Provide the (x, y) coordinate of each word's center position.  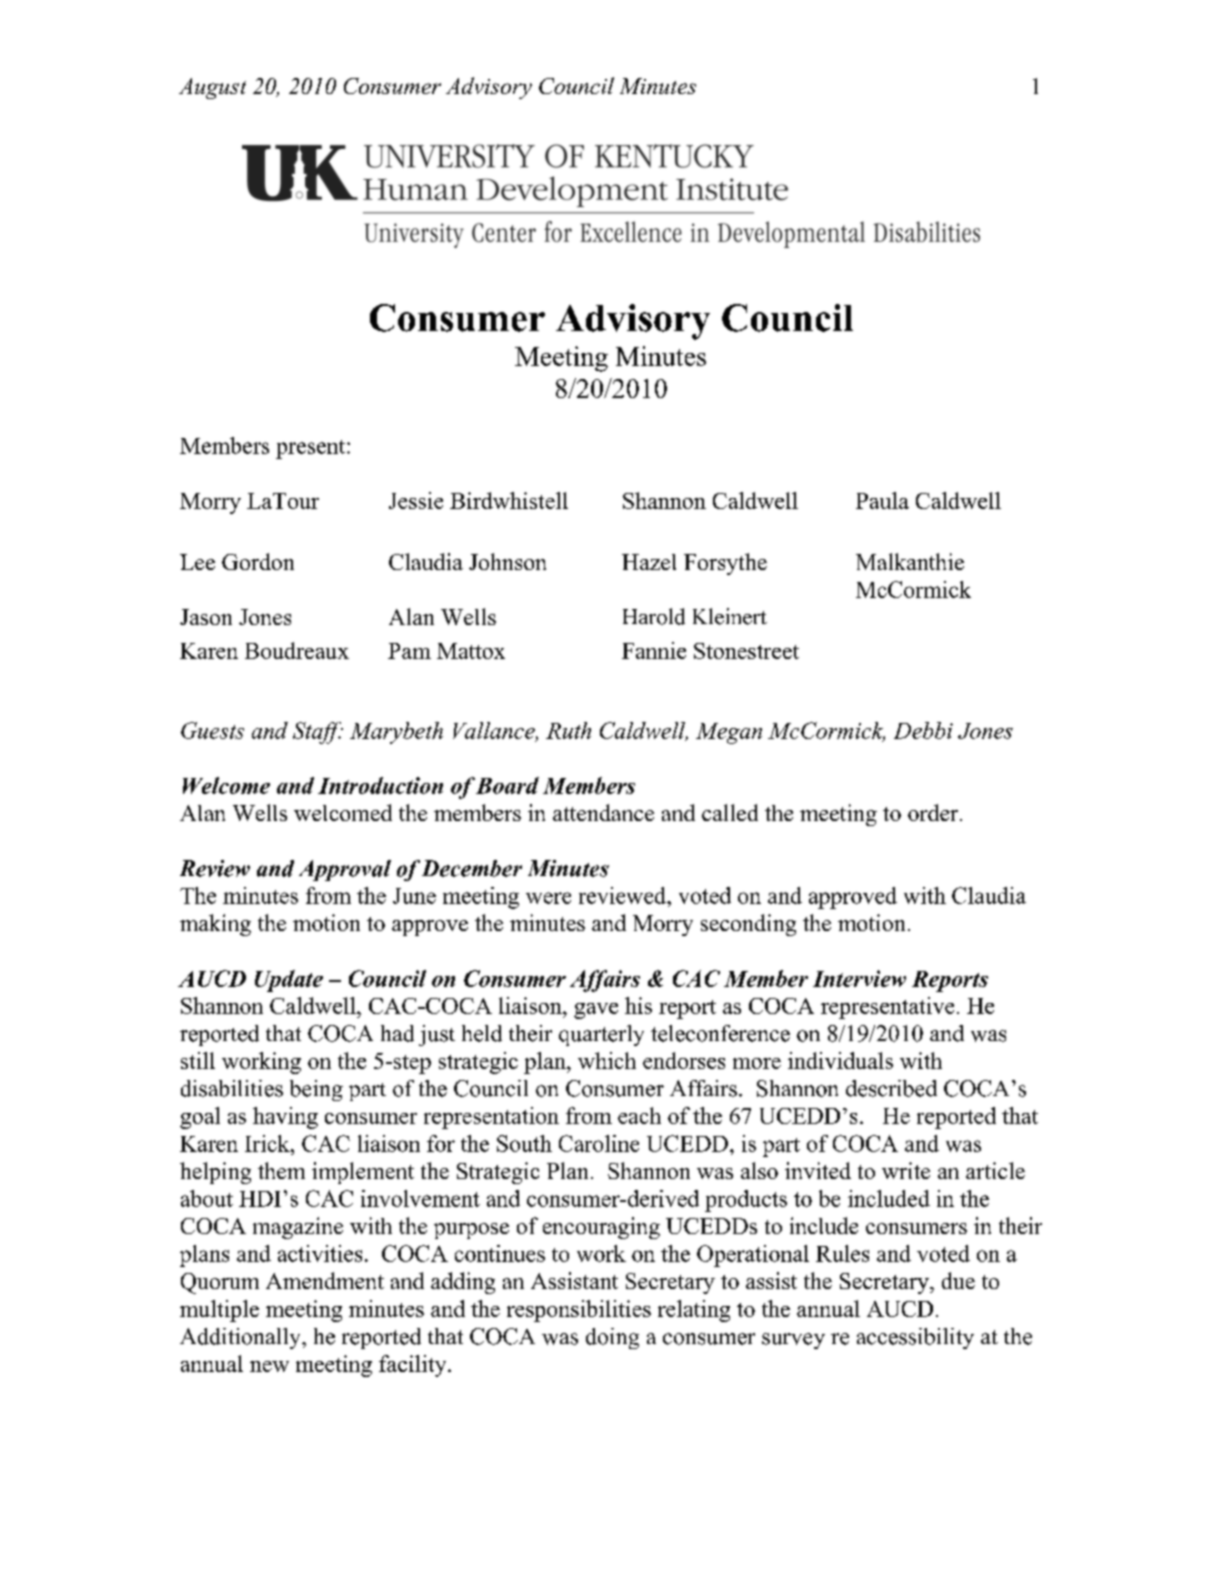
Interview (859, 978)
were (548, 898)
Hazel (649, 562)
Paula (882, 500)
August (212, 88)
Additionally (241, 1338)
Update (289, 981)
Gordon (258, 561)
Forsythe (725, 564)
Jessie (416, 500)
